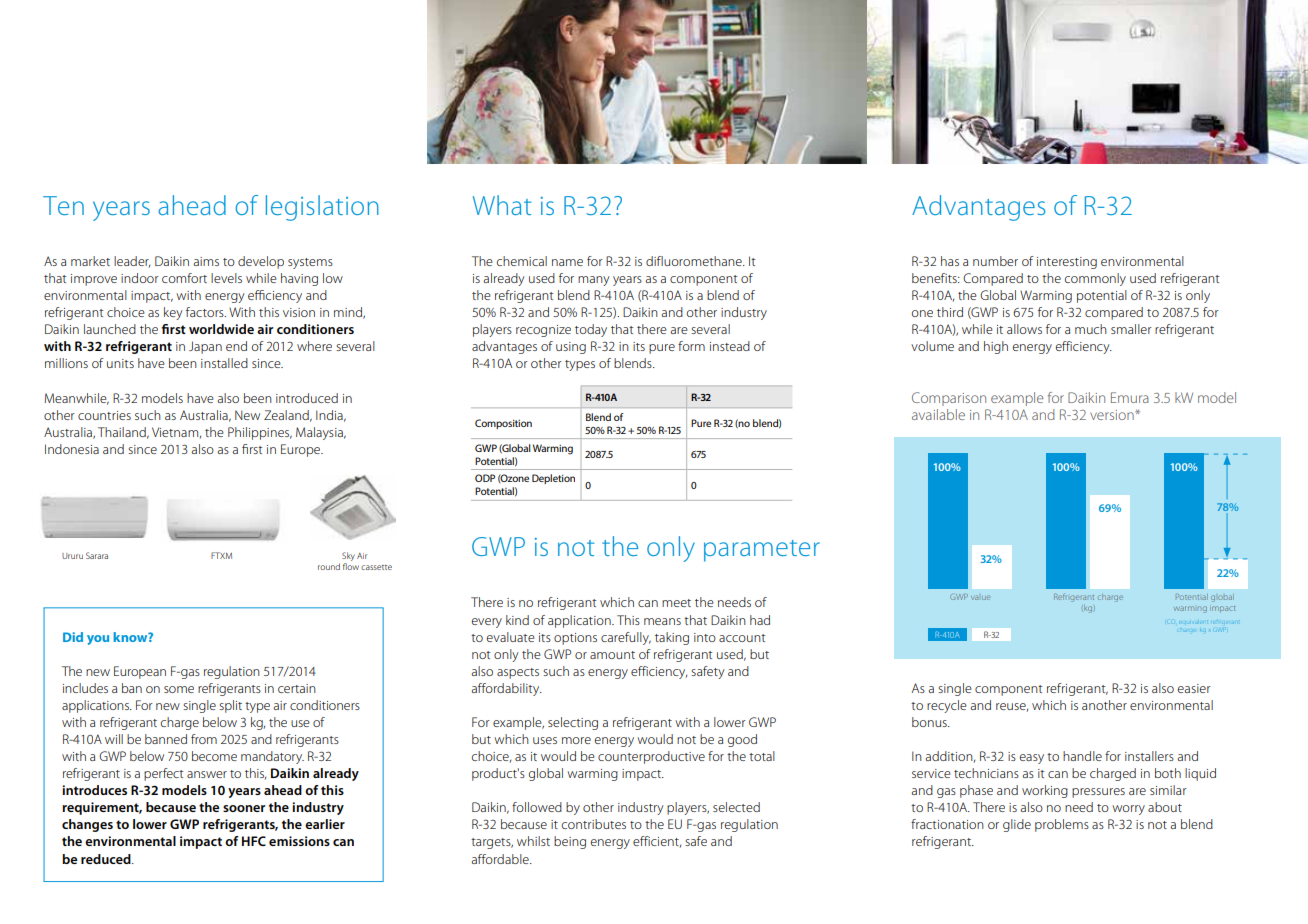 This document has width=1308, height=924. Describe the element at coordinates (626, 638) in the document. I see `carefully` at that location.
